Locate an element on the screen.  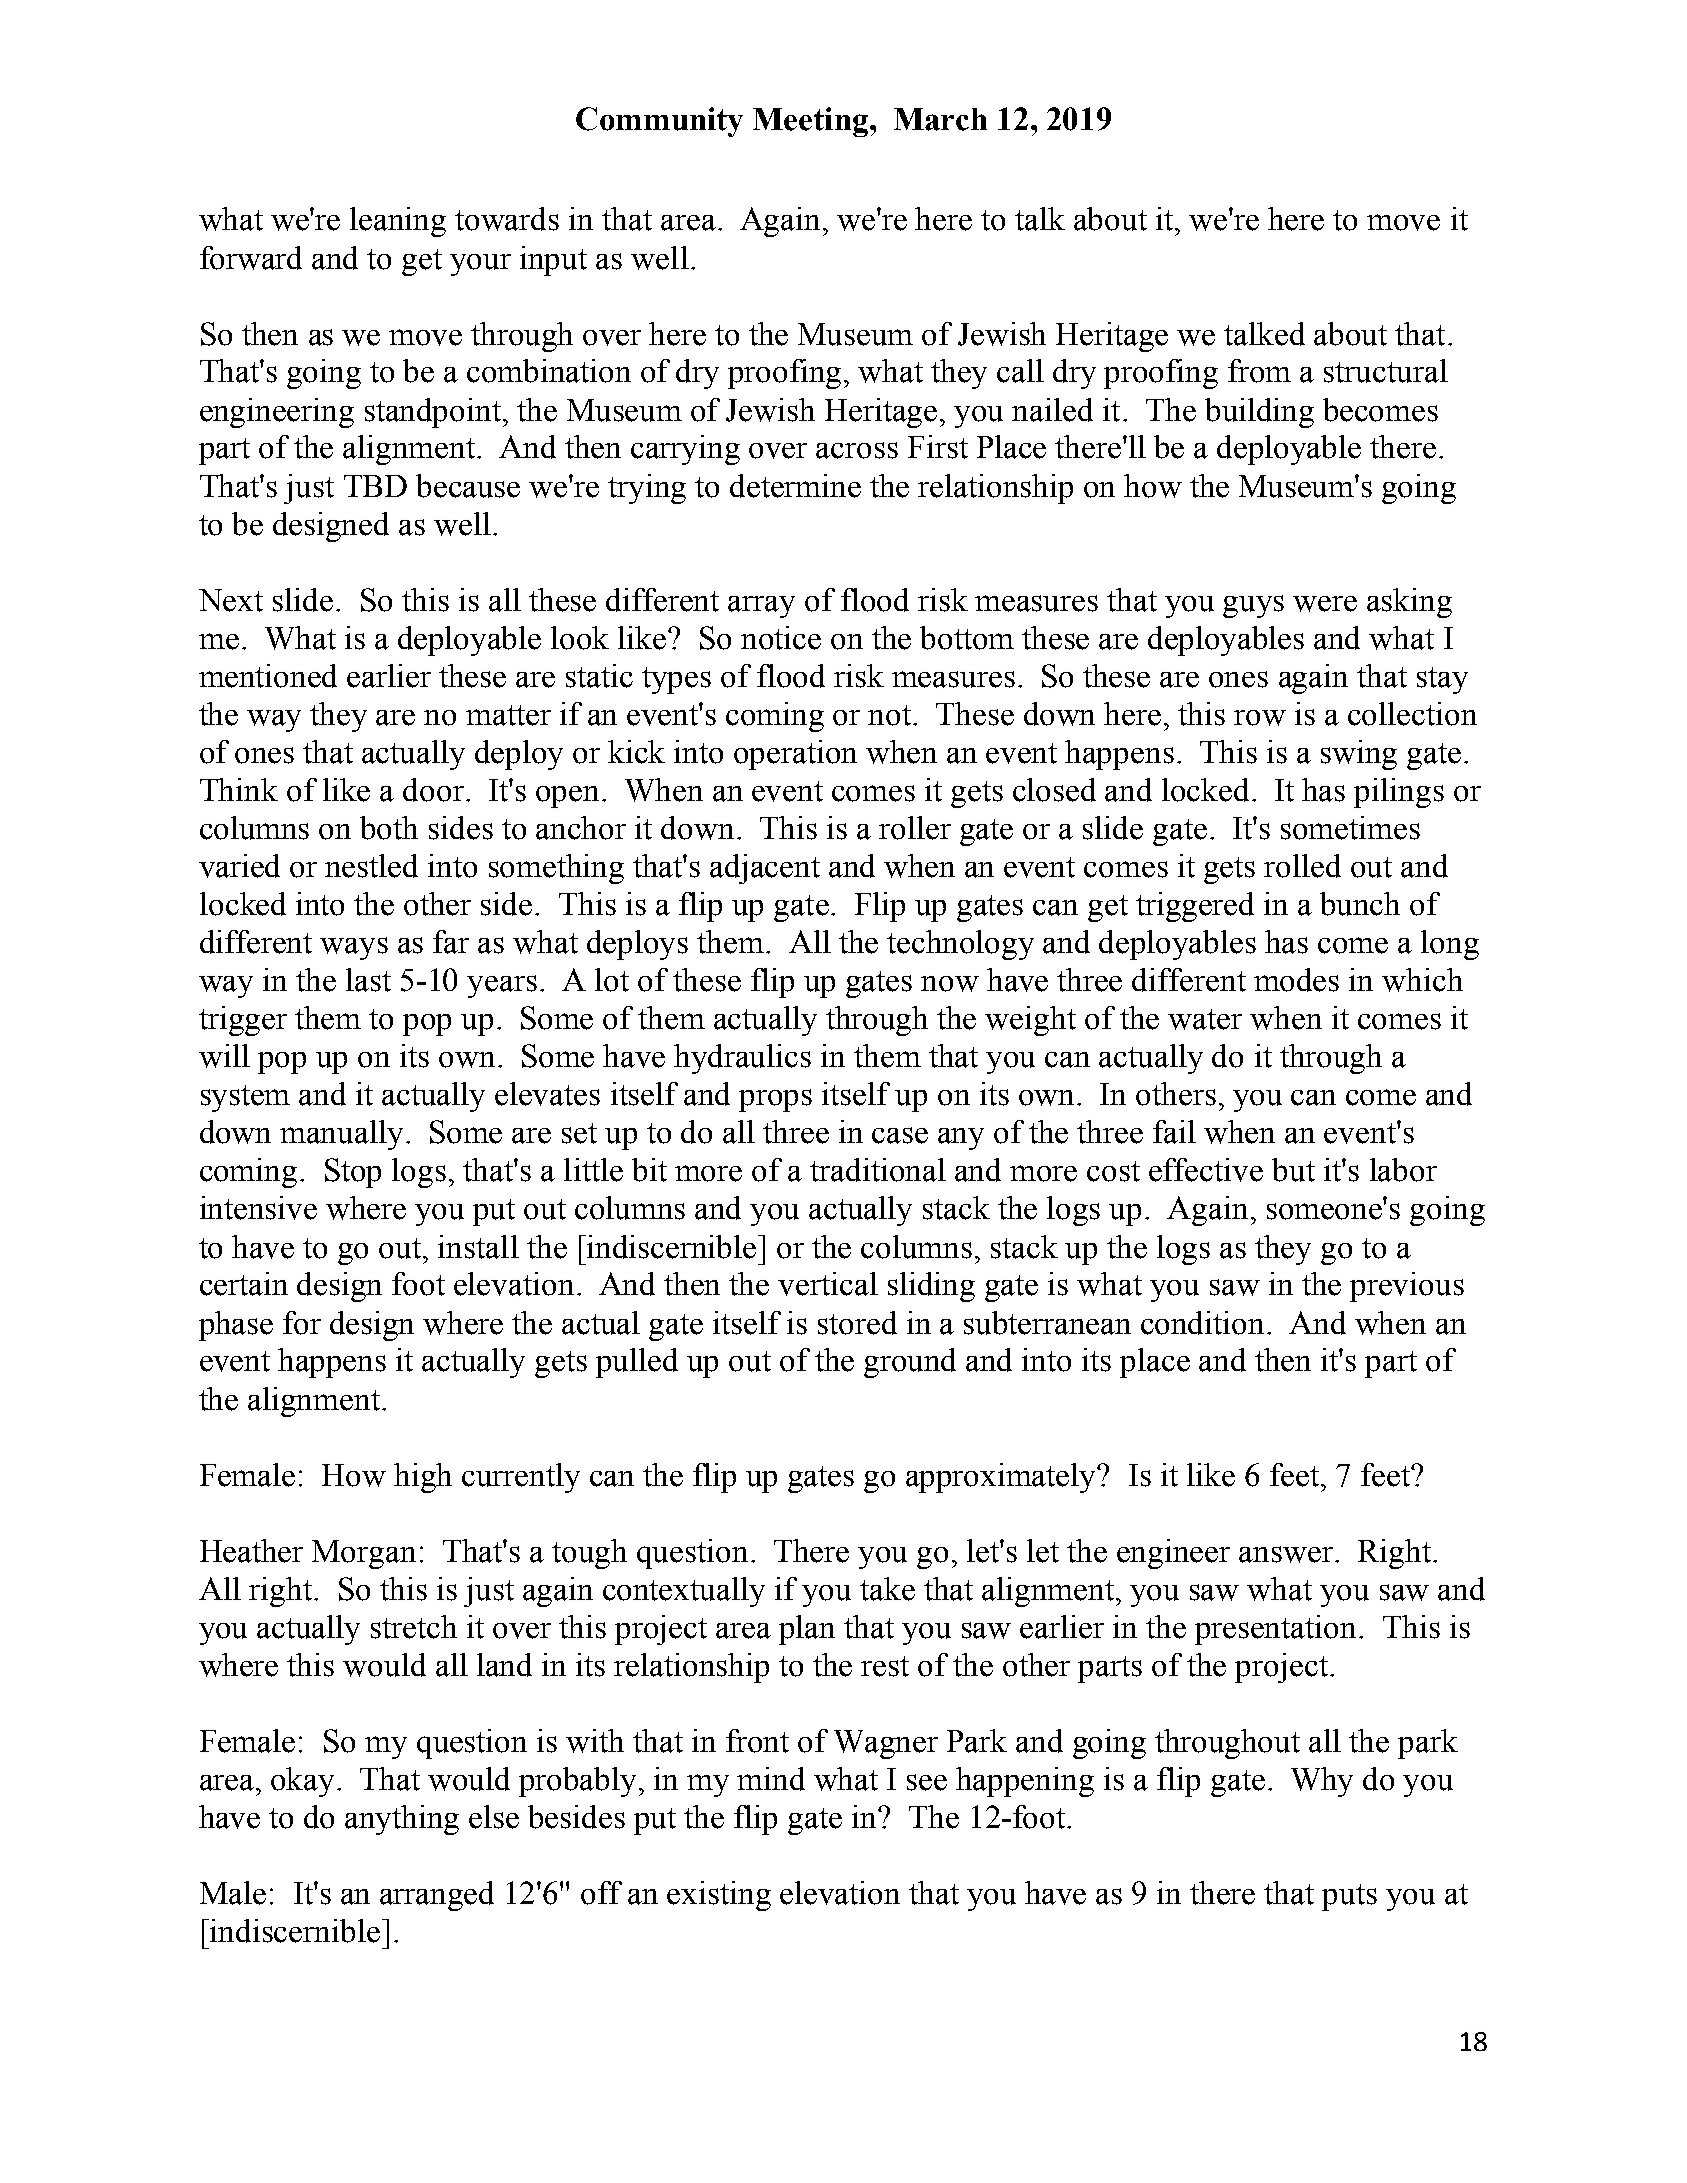
row is located at coordinates (1260, 718).
